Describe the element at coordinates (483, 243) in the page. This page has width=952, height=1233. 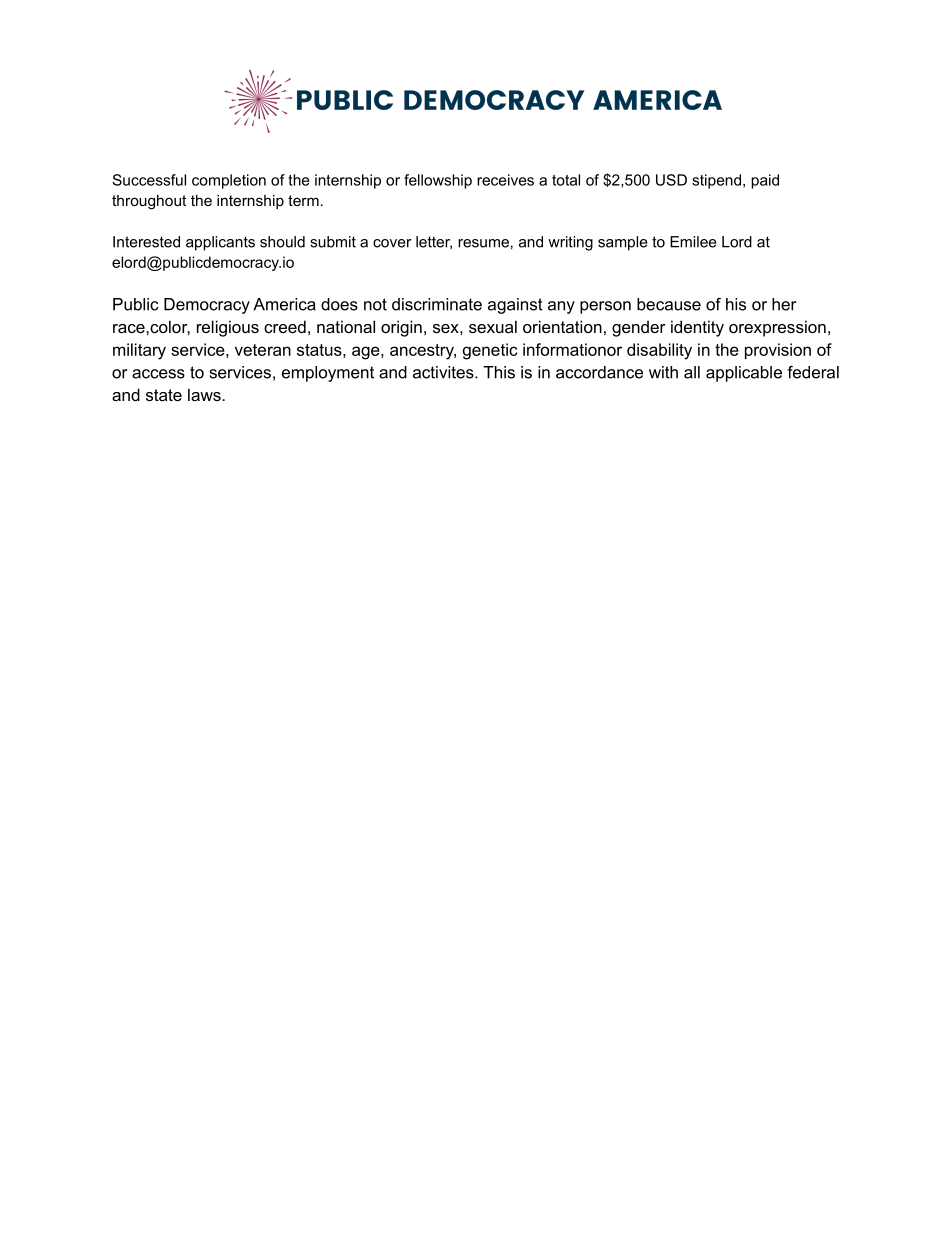
I see `resume` at that location.
